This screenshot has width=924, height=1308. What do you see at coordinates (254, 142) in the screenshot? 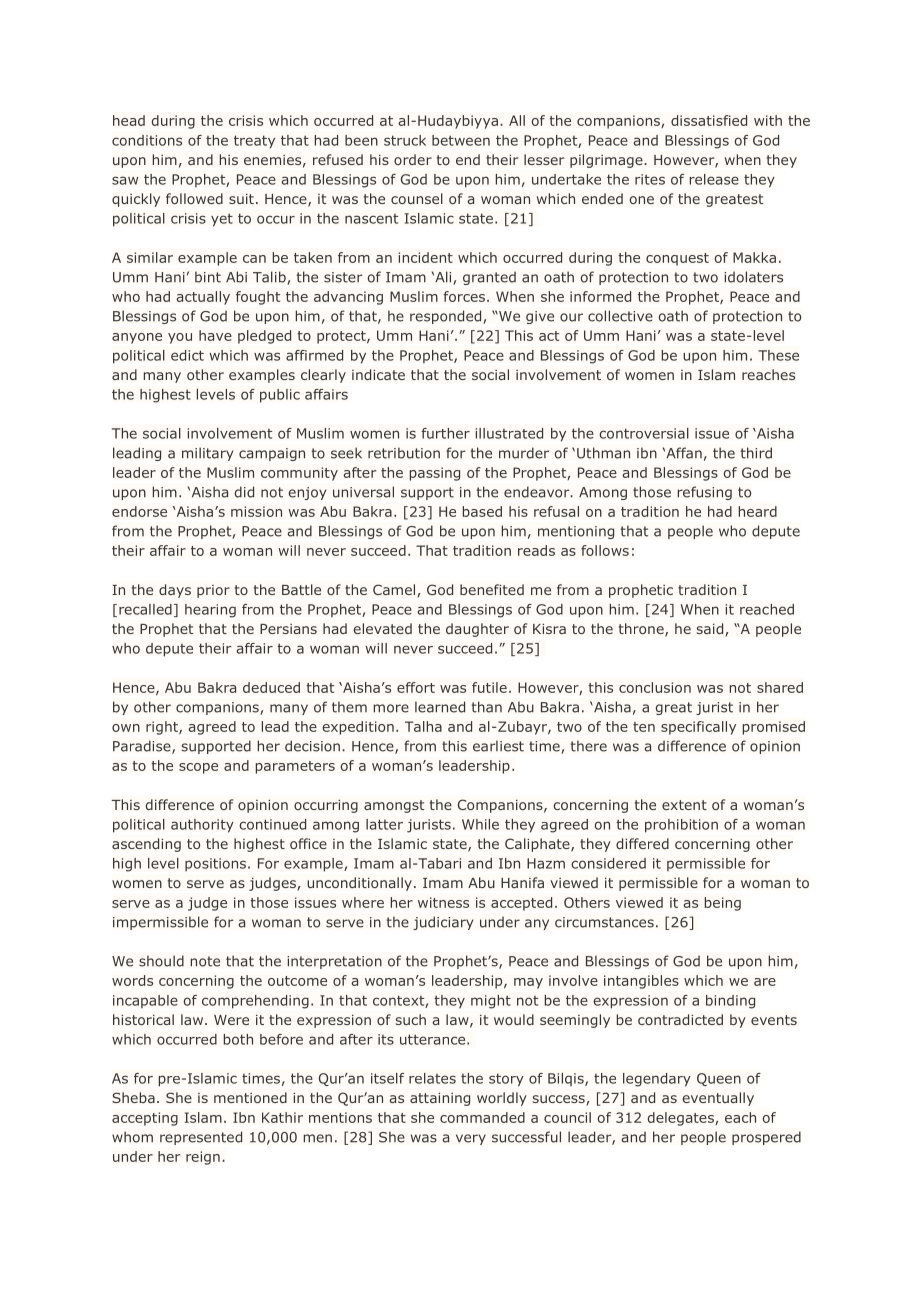
I see `treaty` at bounding box center [254, 142].
